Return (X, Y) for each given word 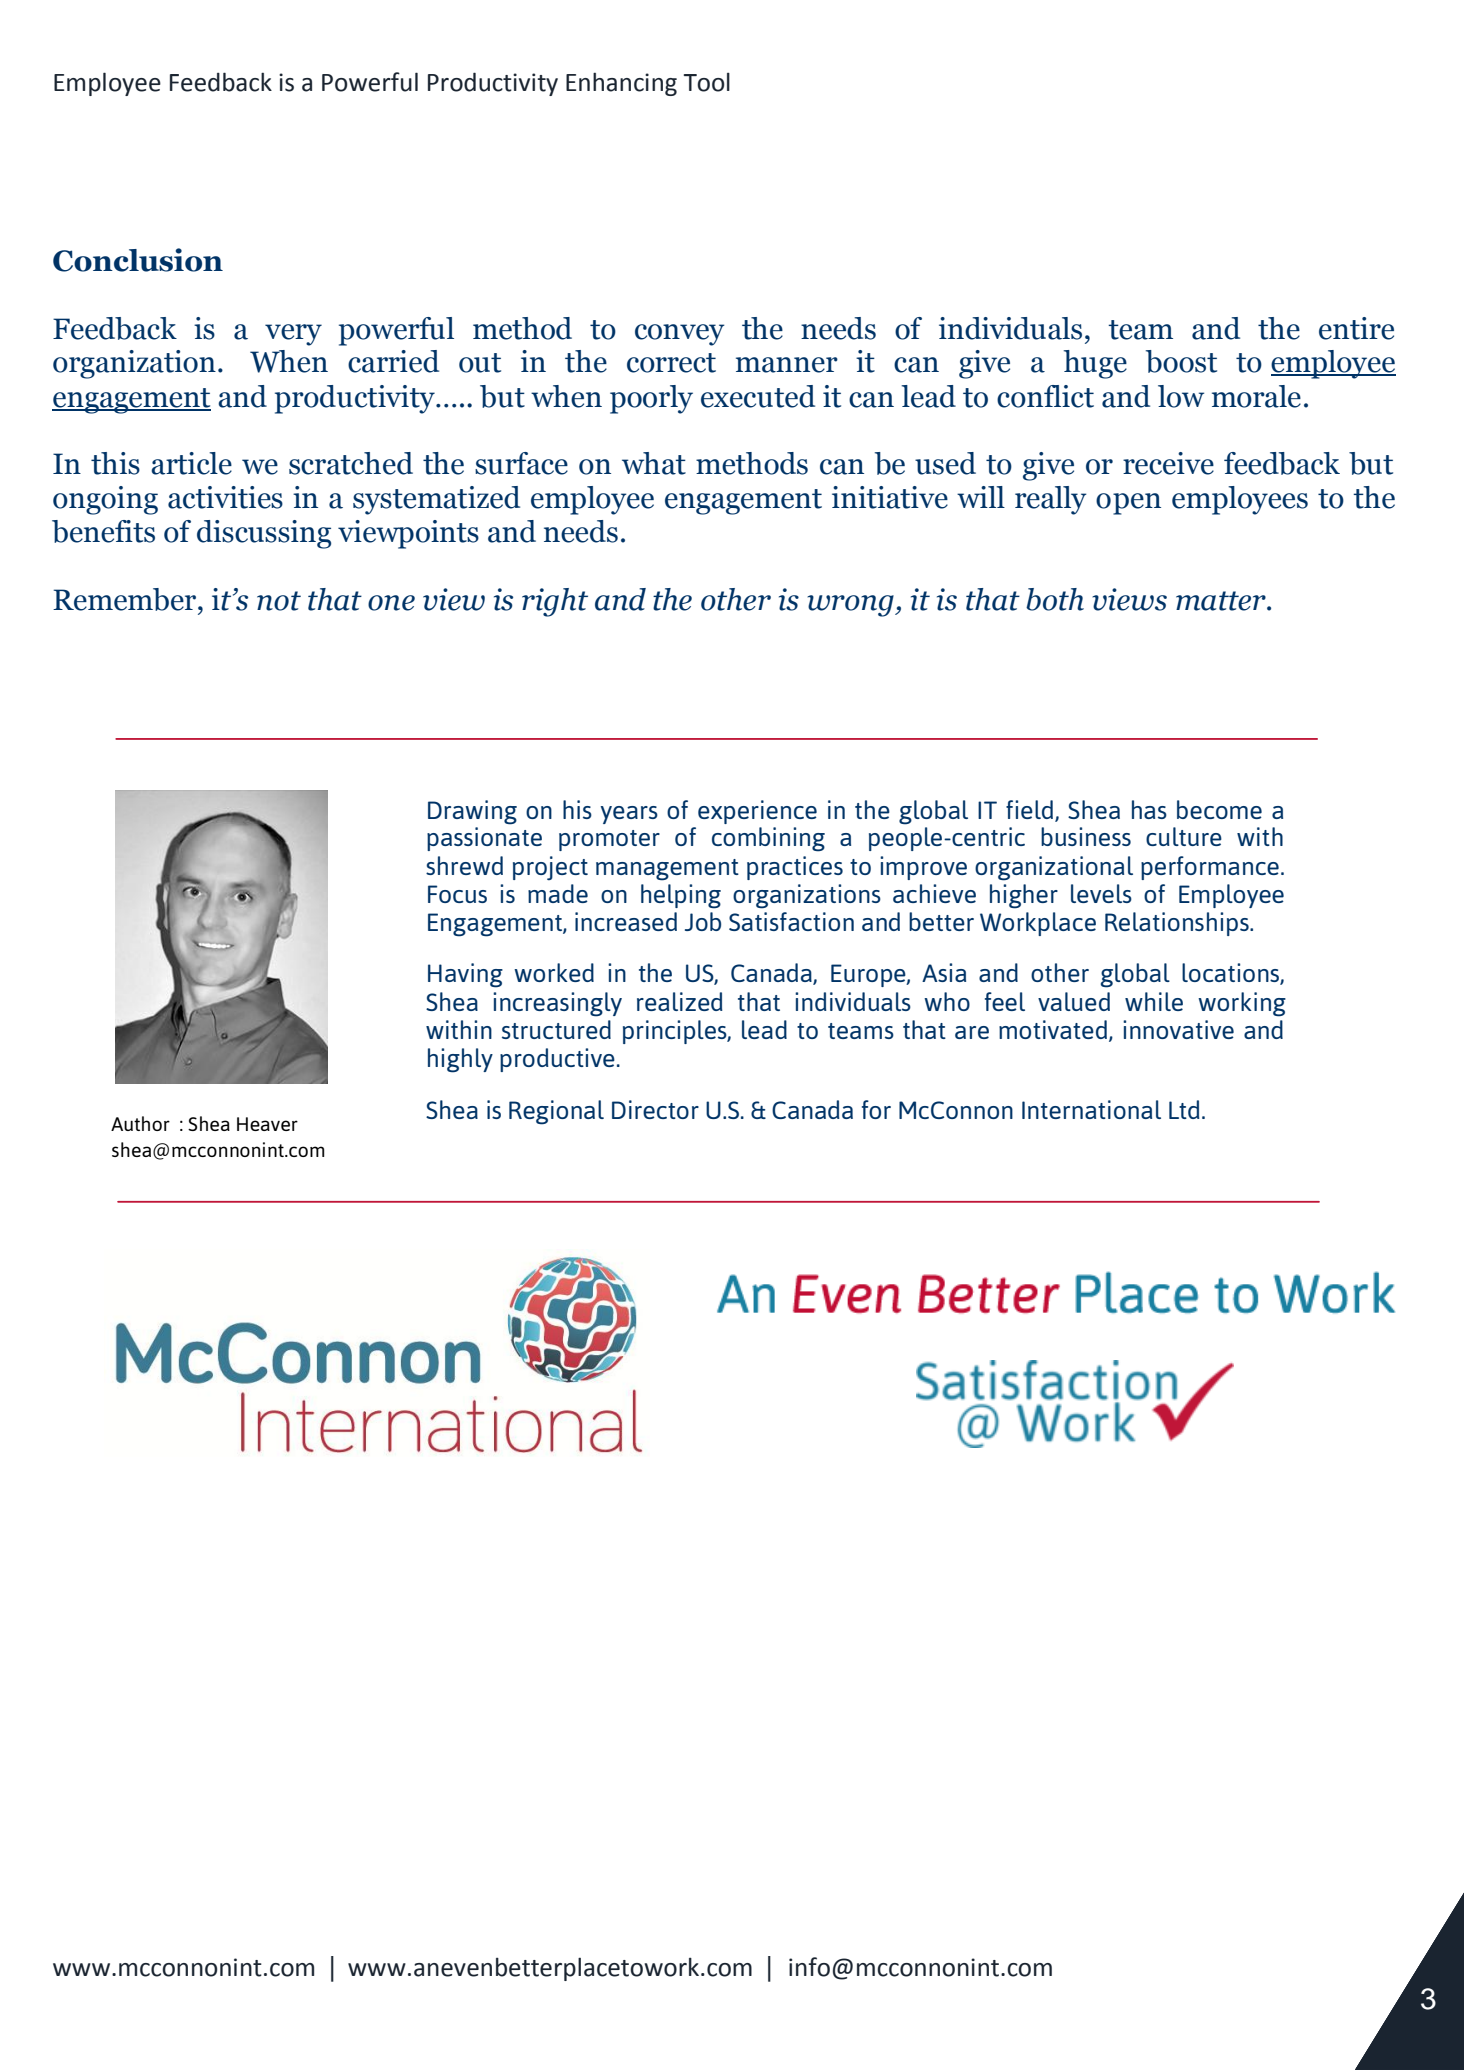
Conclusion (138, 260)
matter (1222, 601)
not (279, 601)
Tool (707, 82)
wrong (851, 606)
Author (140, 1123)
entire (1356, 328)
